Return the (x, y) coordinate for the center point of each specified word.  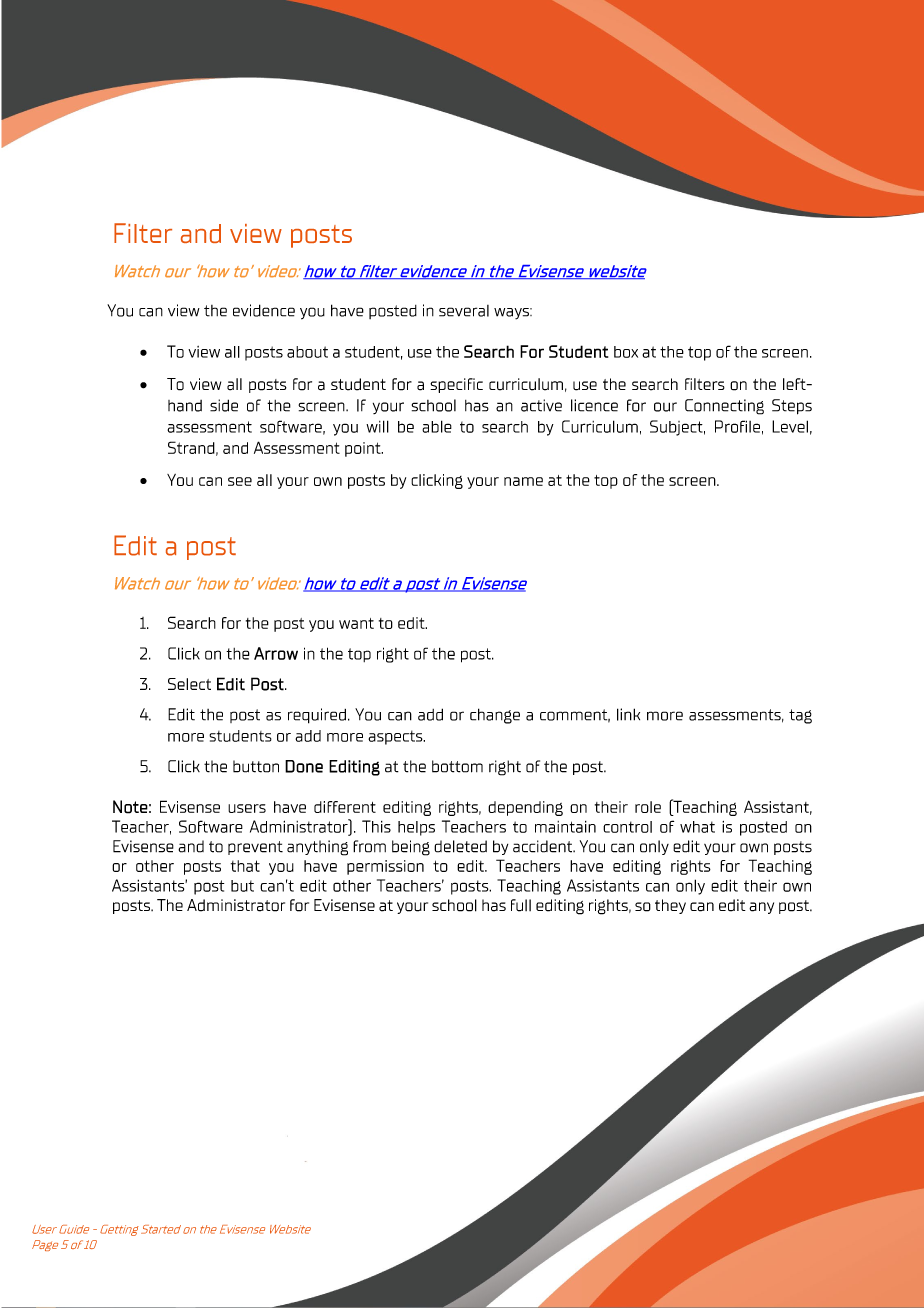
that (245, 866)
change (495, 716)
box (626, 352)
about (307, 352)
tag (800, 716)
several (464, 311)
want (356, 623)
